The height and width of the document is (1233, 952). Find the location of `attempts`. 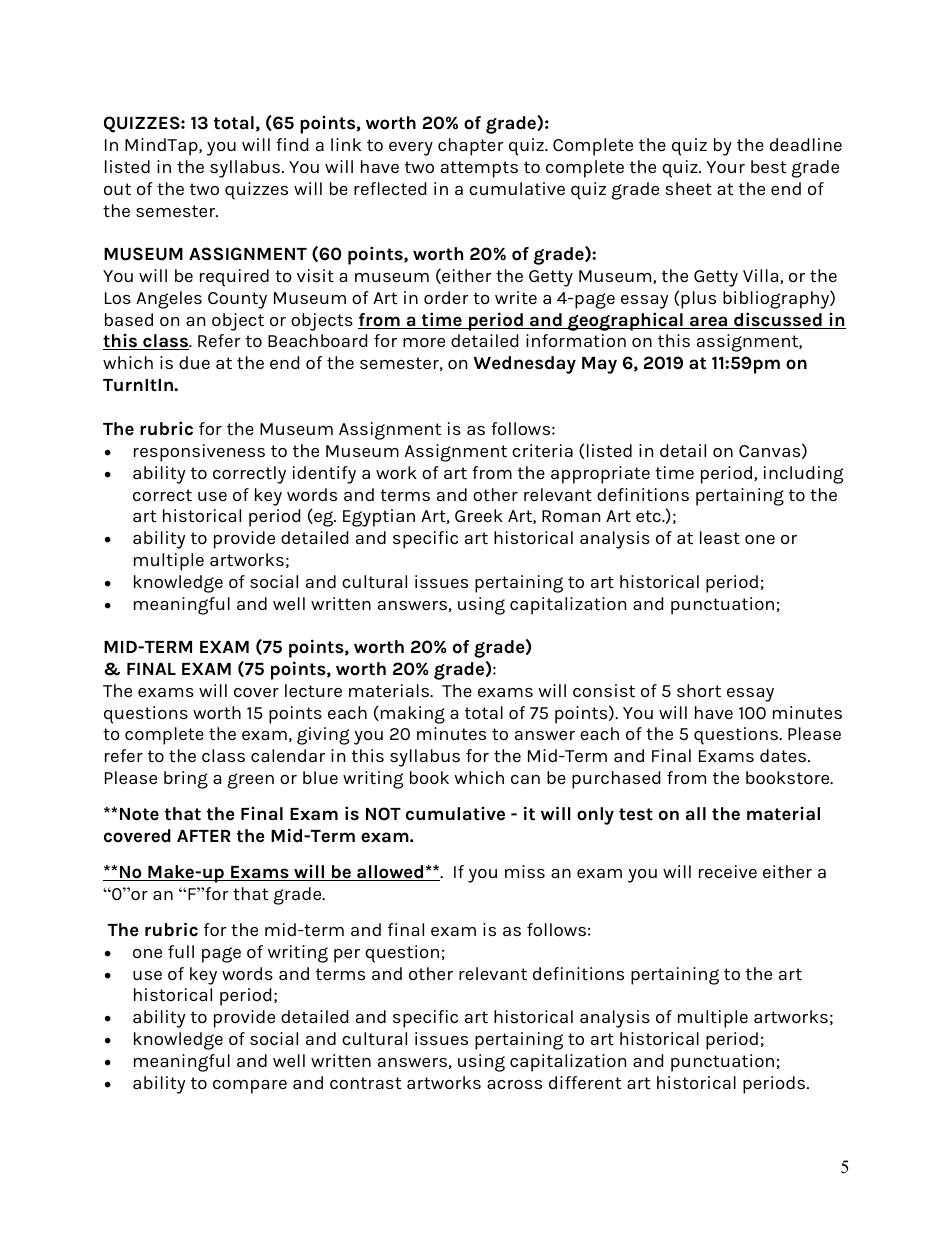

attempts is located at coordinates (479, 169).
